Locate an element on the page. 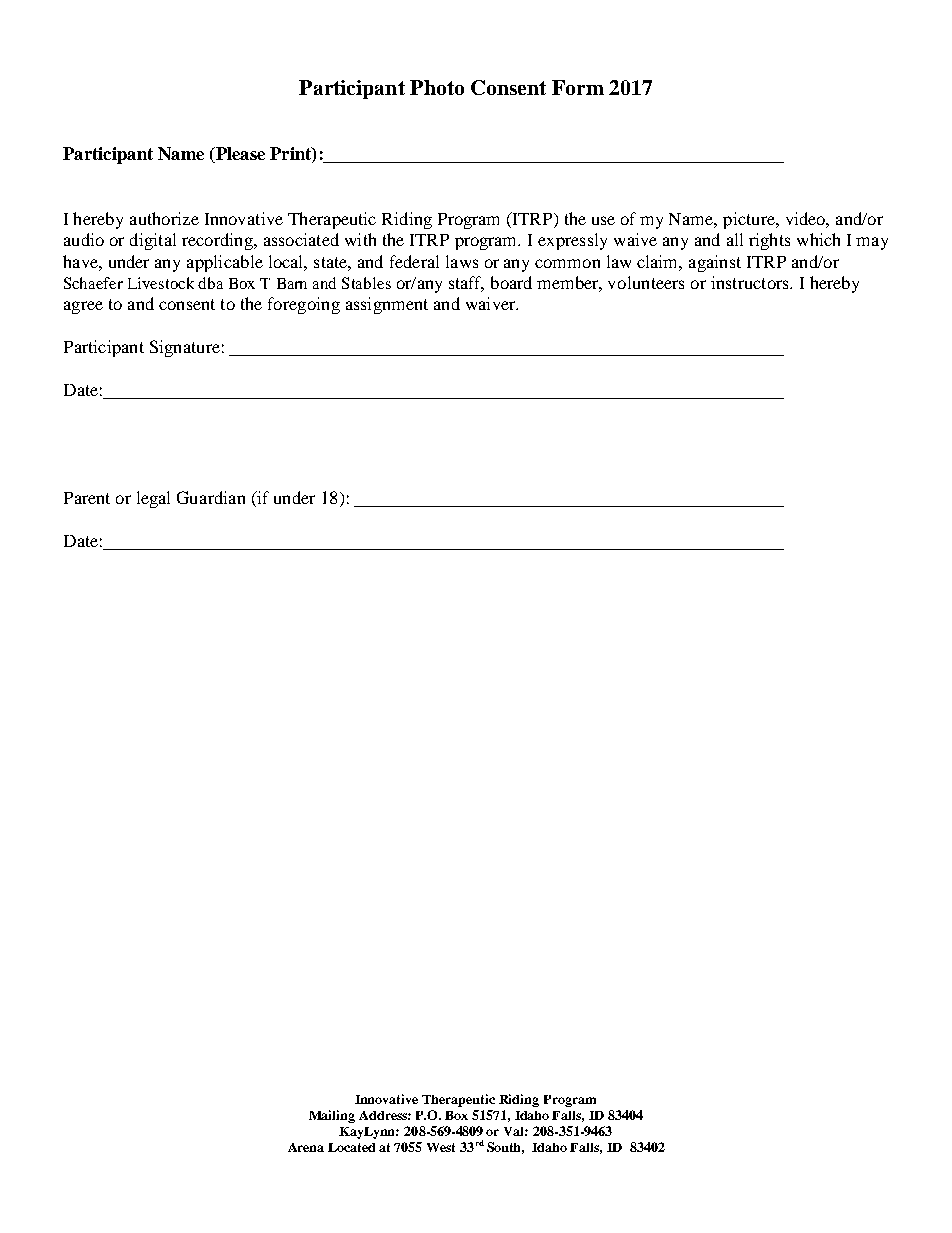 The image size is (952, 1233). against is located at coordinates (715, 263).
